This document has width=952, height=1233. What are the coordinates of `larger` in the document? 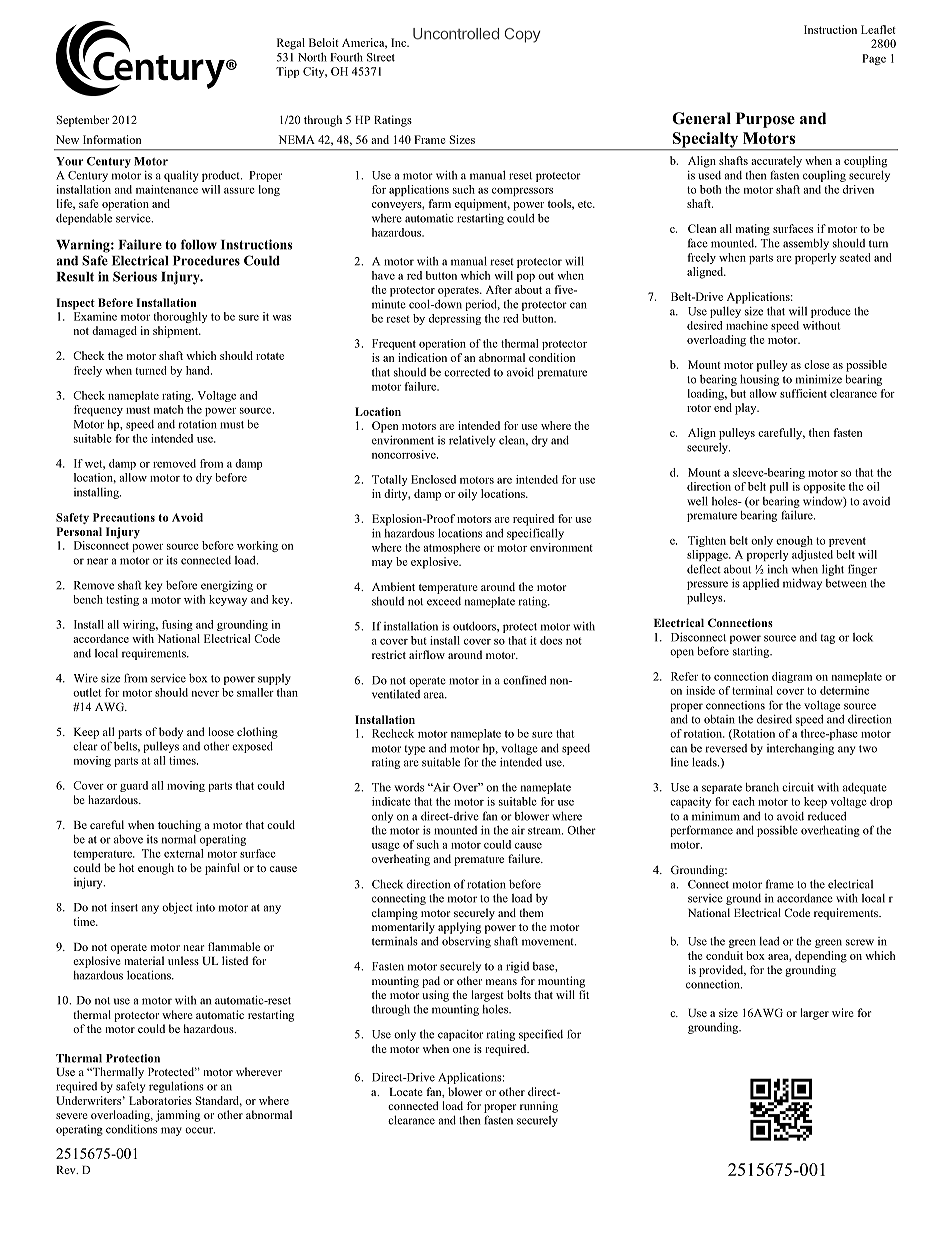 It's located at (814, 1014).
